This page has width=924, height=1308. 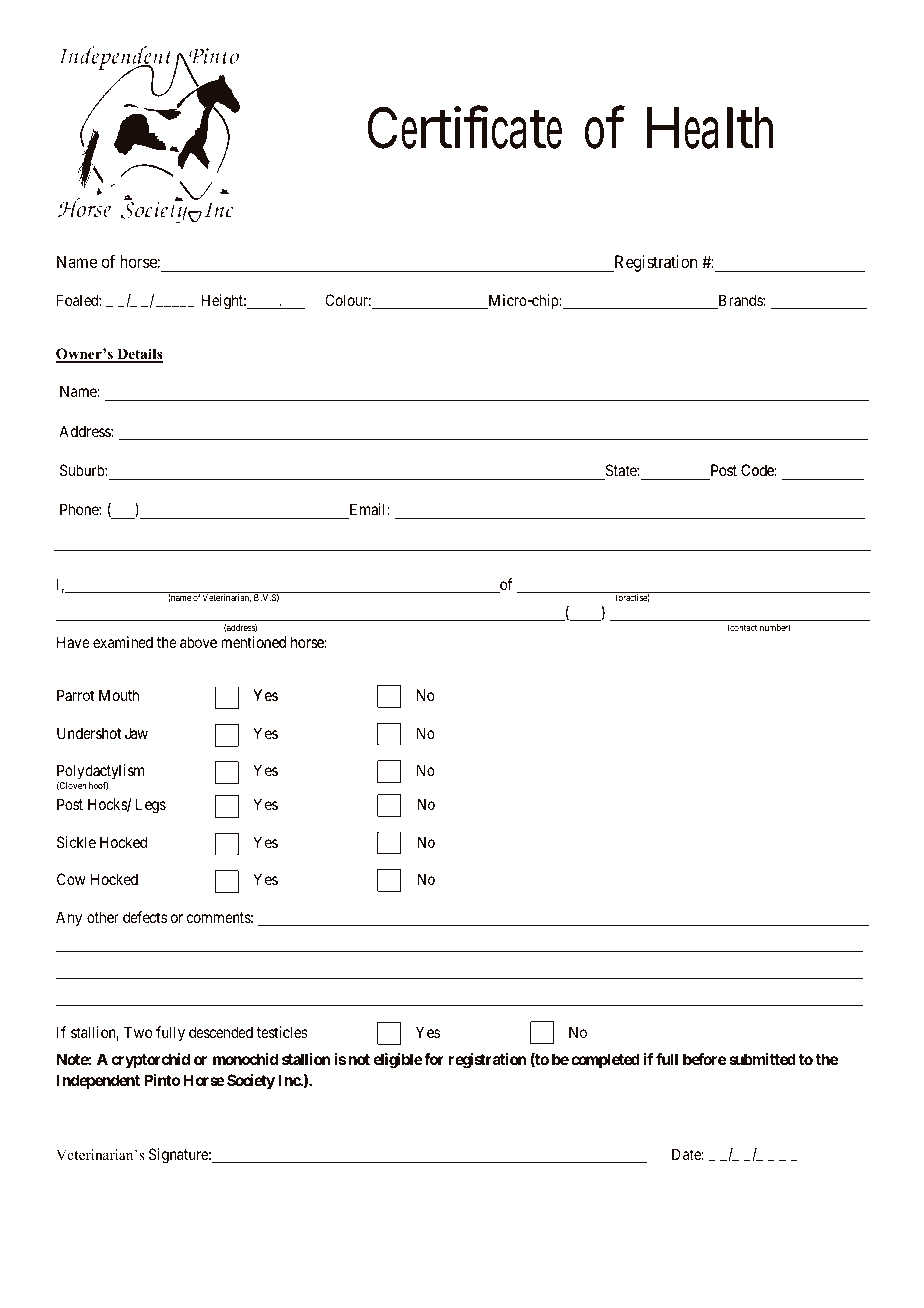 I want to click on Two, so click(x=138, y=1032).
